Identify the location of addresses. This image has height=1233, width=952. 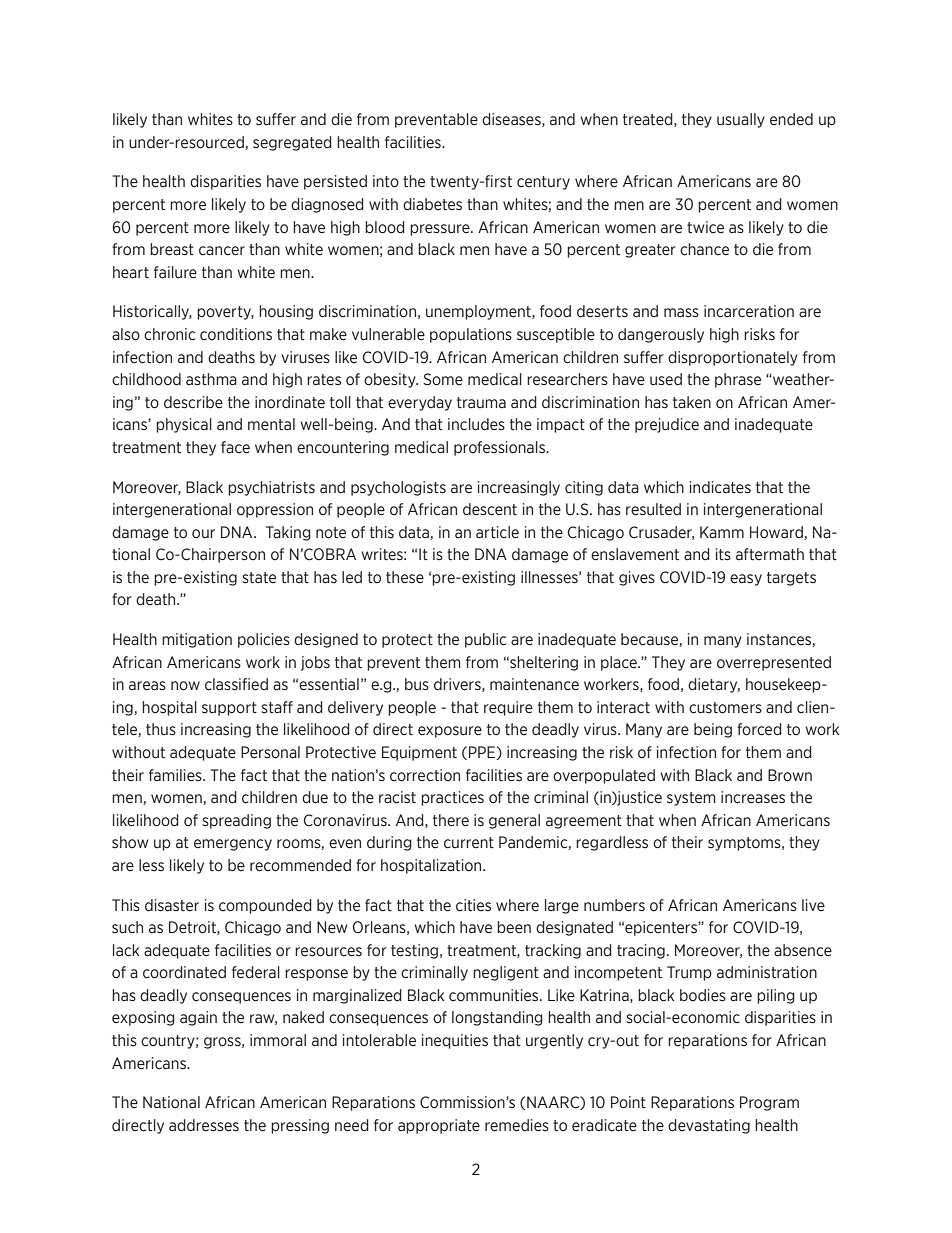
(204, 1125).
